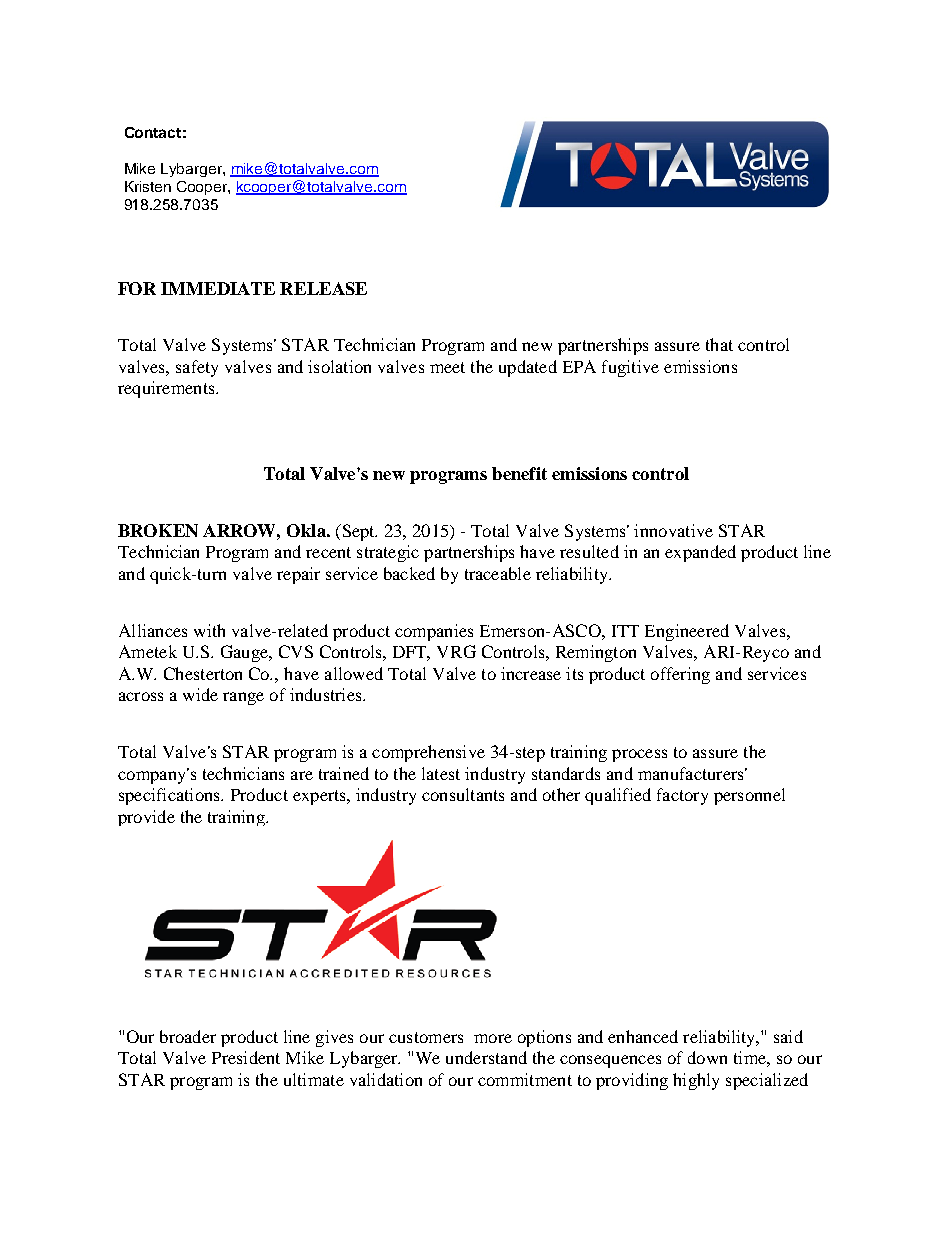  Describe the element at coordinates (167, 389) in the screenshot. I see `requirements` at that location.
